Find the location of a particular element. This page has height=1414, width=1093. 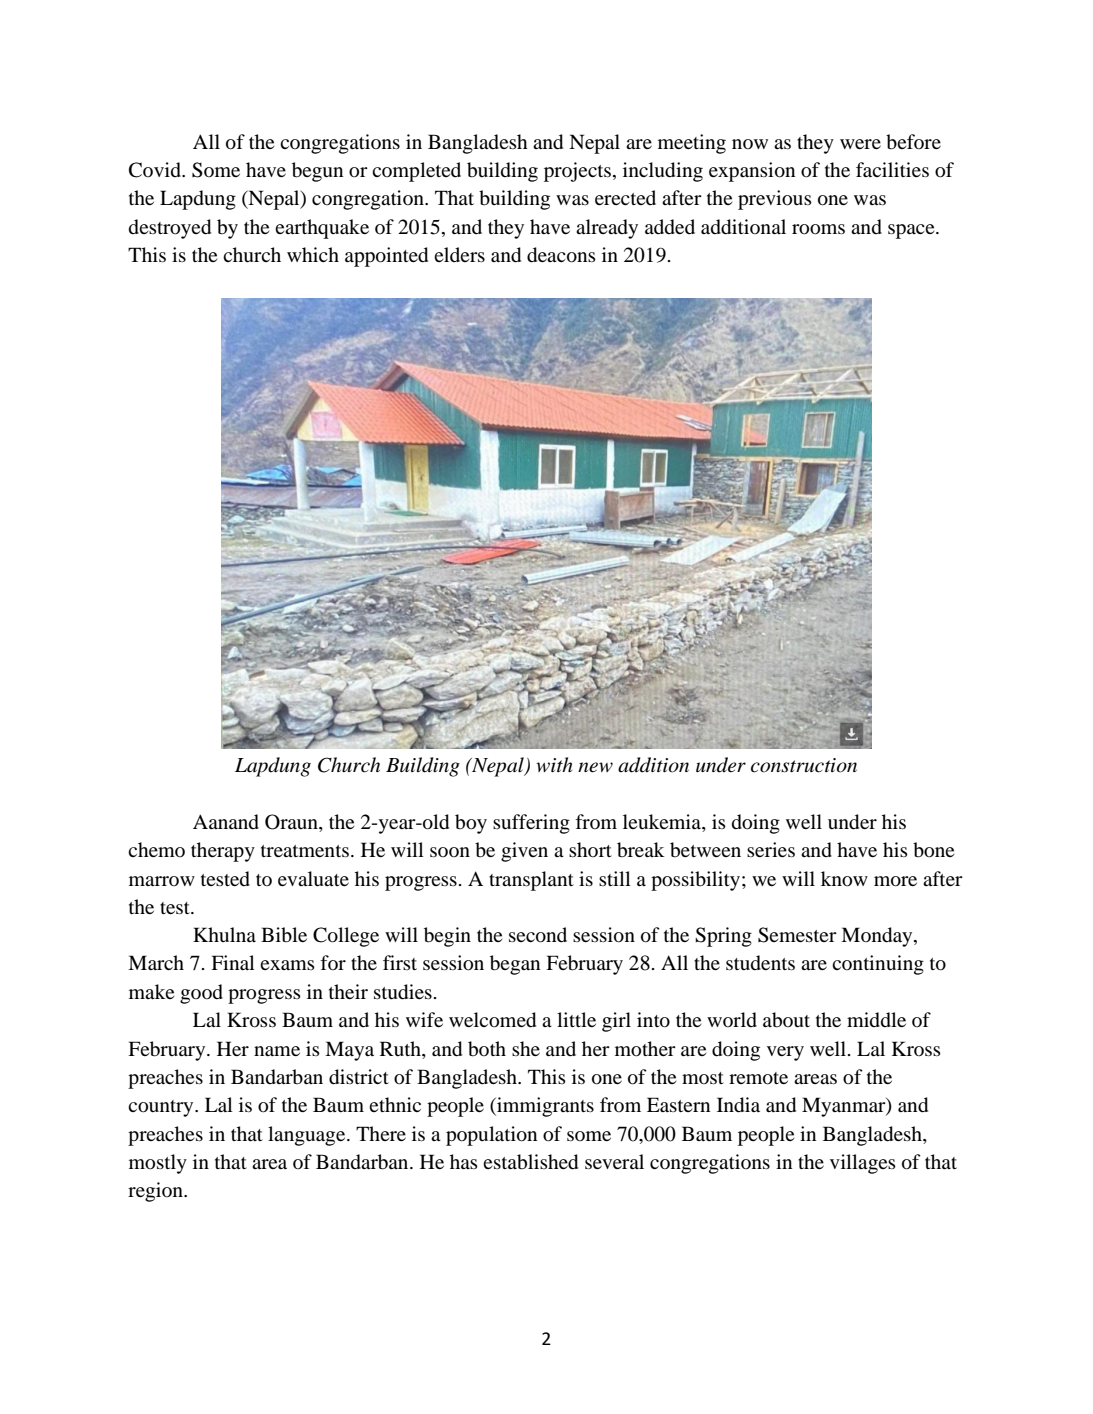

deacons is located at coordinates (561, 255).
